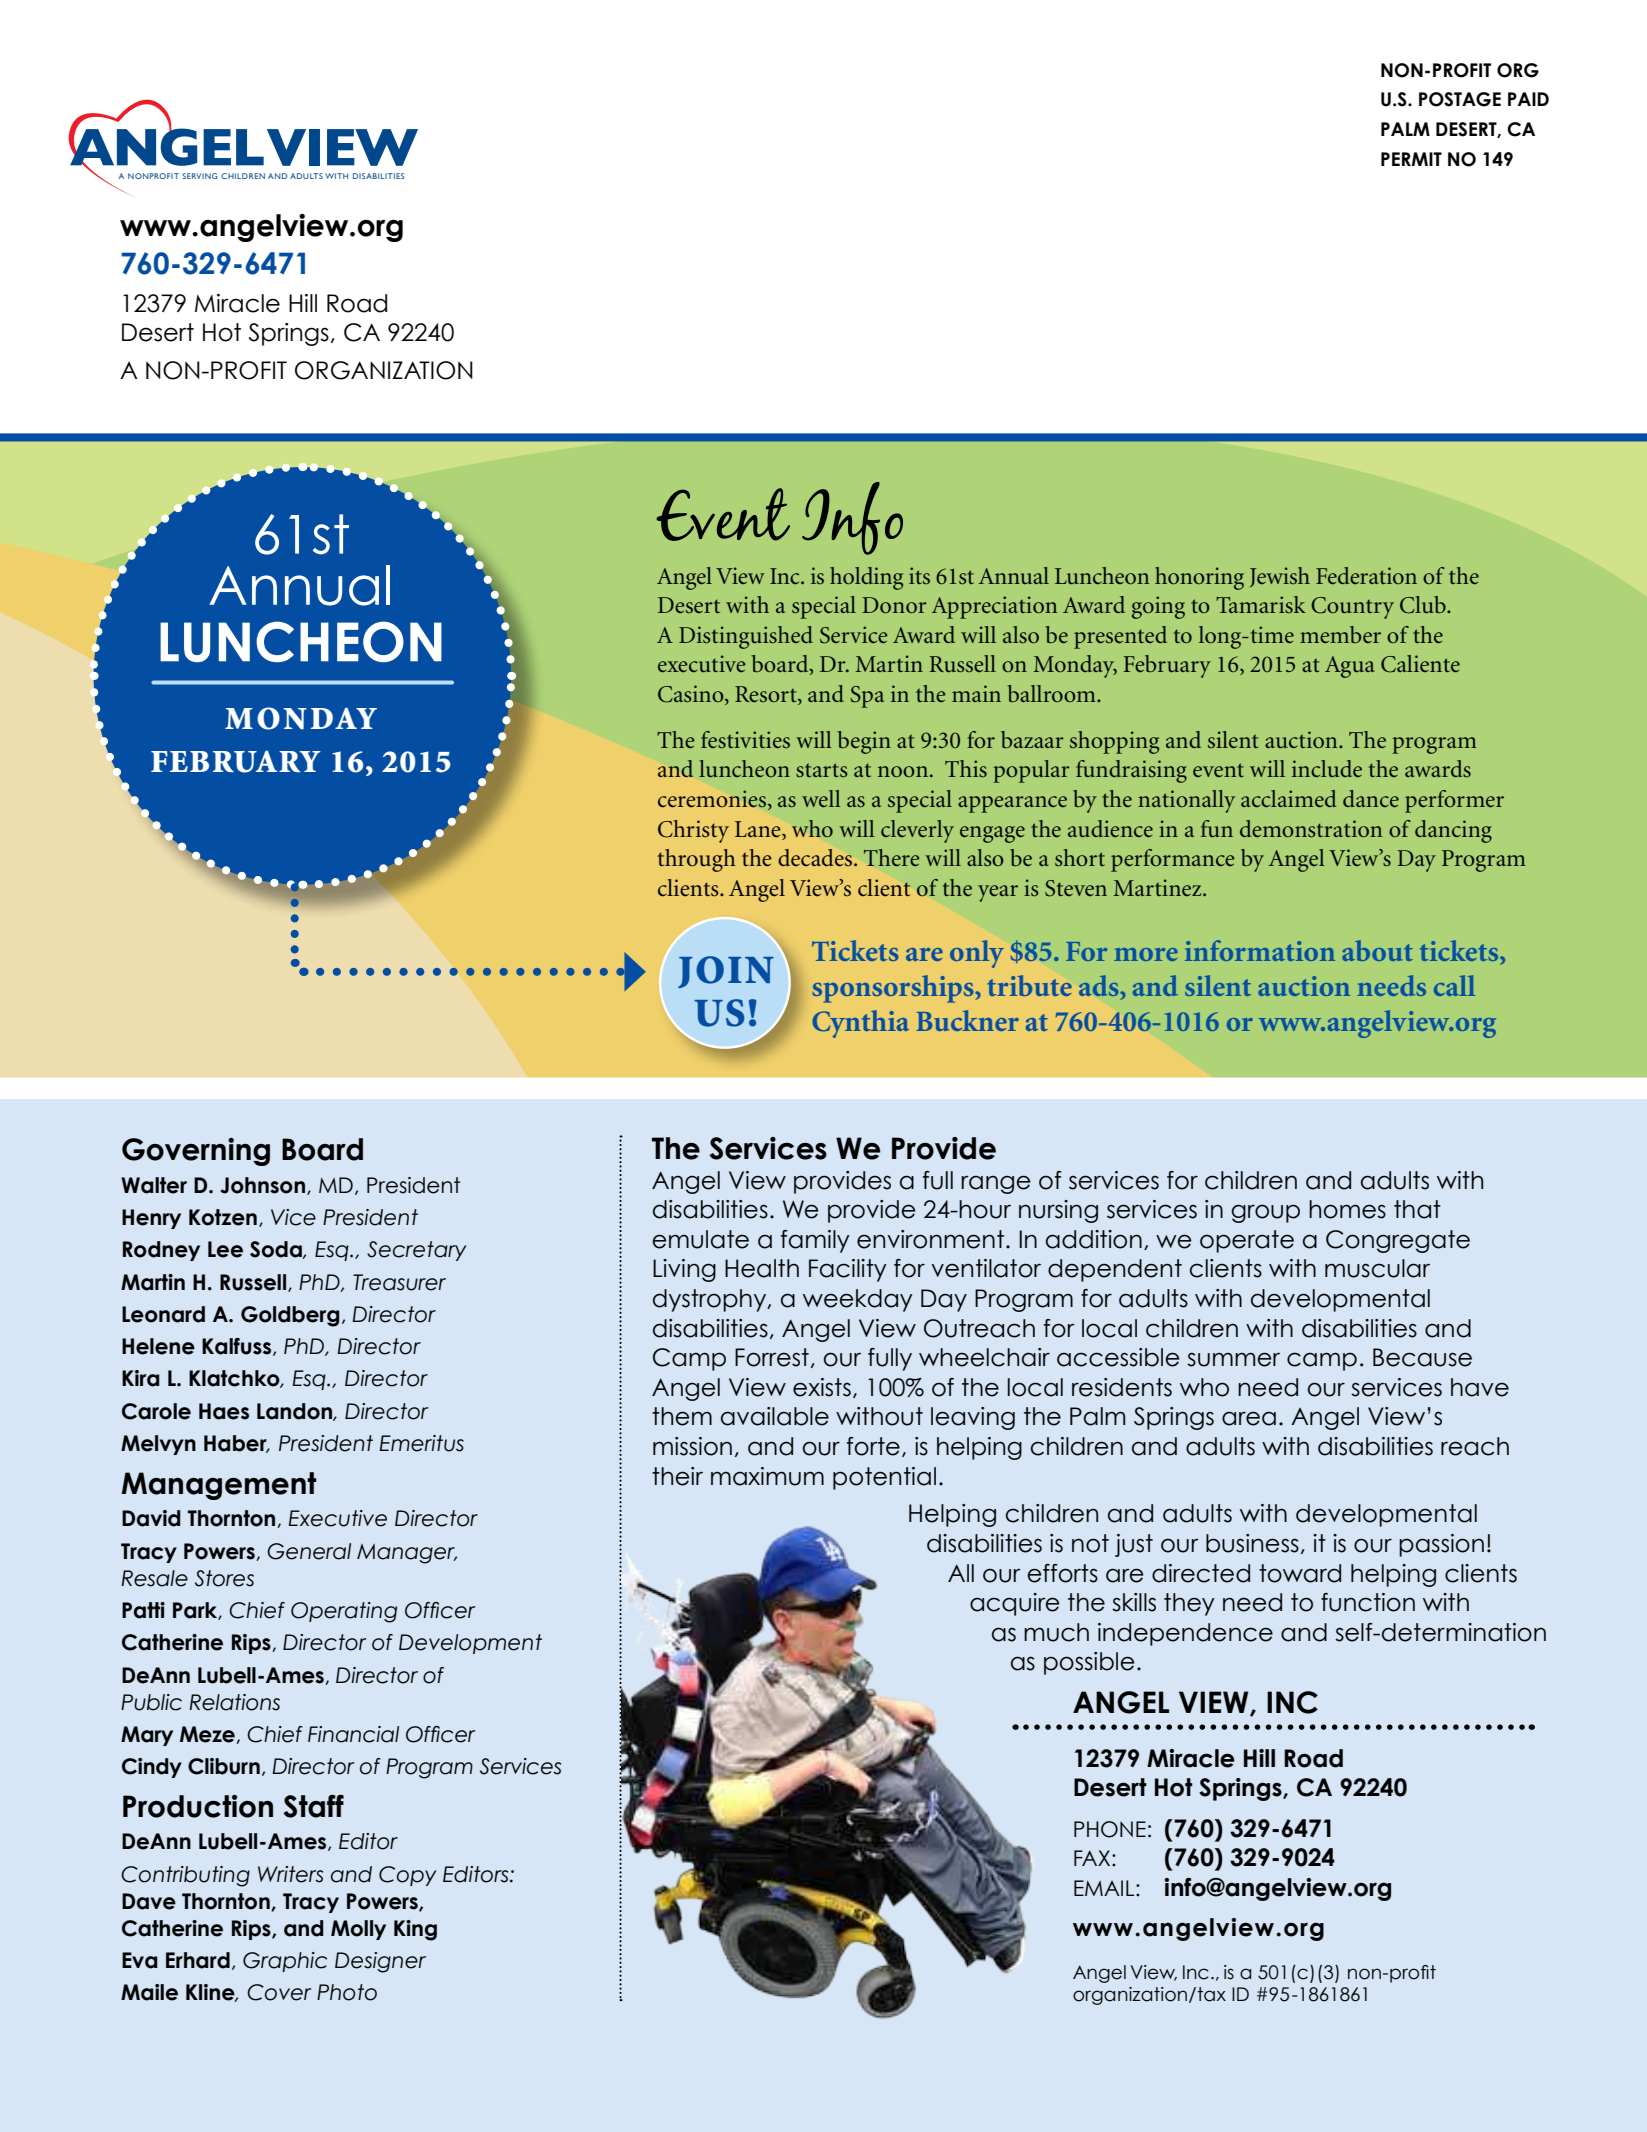 This page has height=2132, width=1647. I want to click on SERVING, so click(200, 176).
